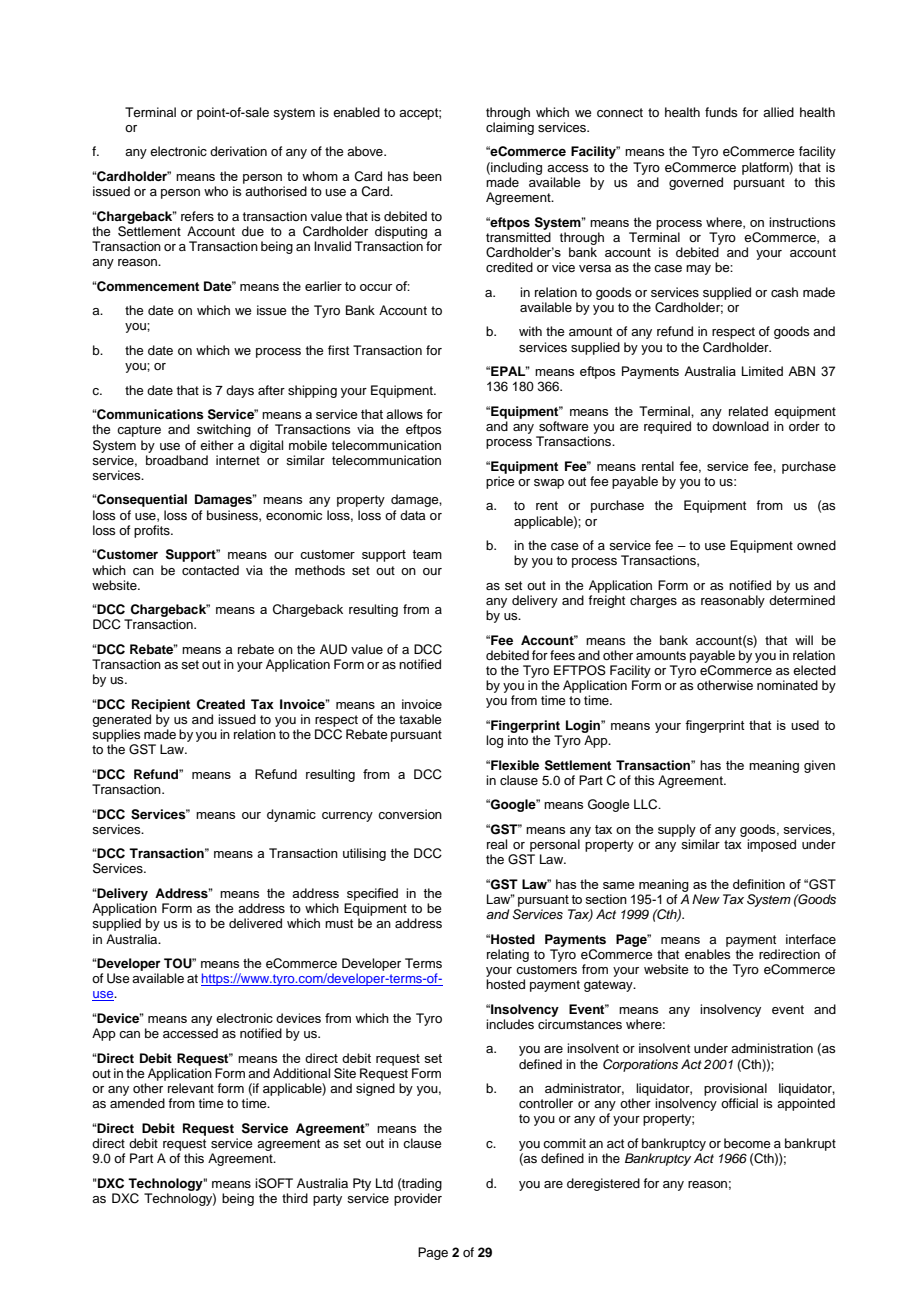 The image size is (924, 1308). I want to click on claiming, so click(510, 128).
